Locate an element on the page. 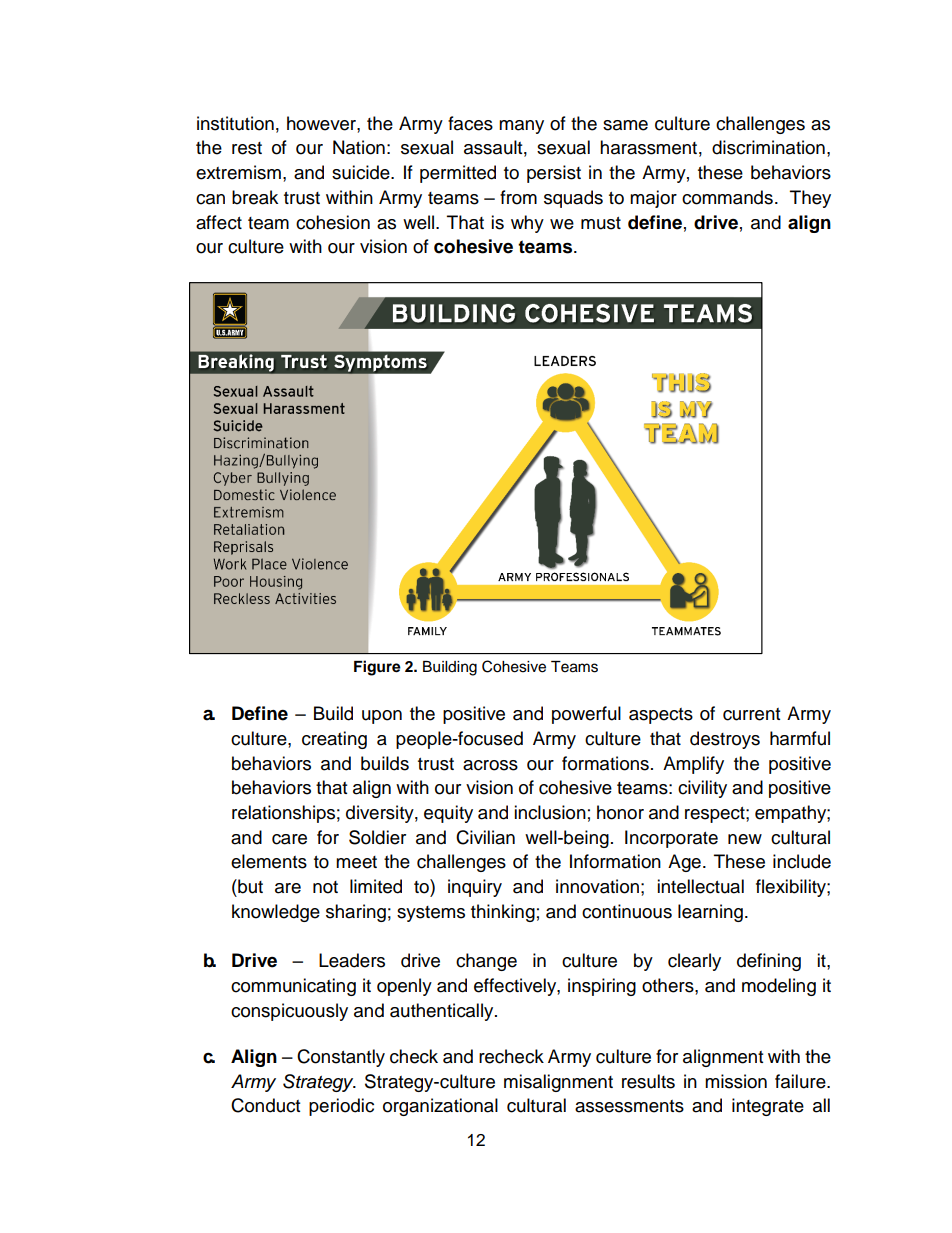  Civilian is located at coordinates (485, 837).
